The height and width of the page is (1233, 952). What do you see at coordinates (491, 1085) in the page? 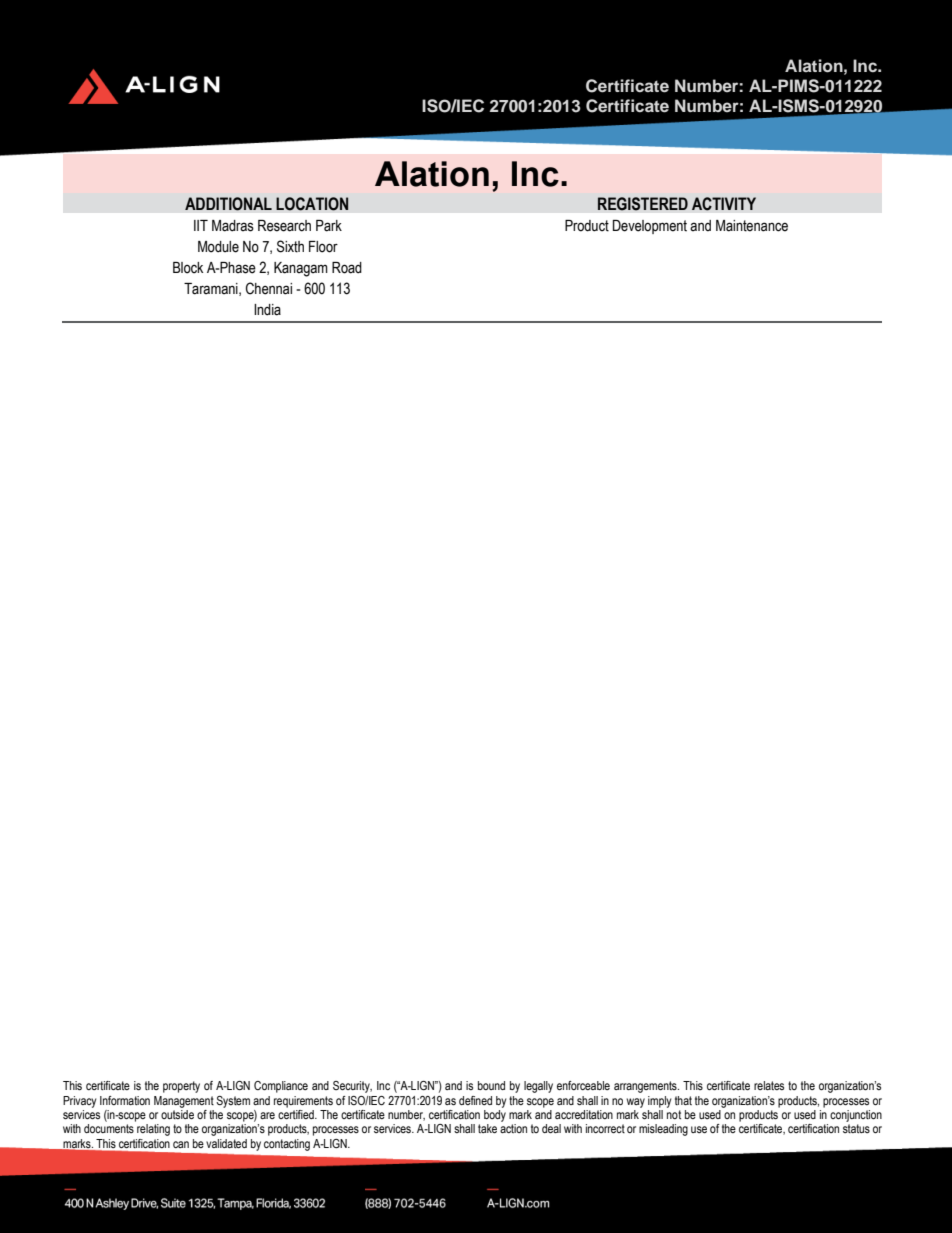
I see `bound` at bounding box center [491, 1085].
